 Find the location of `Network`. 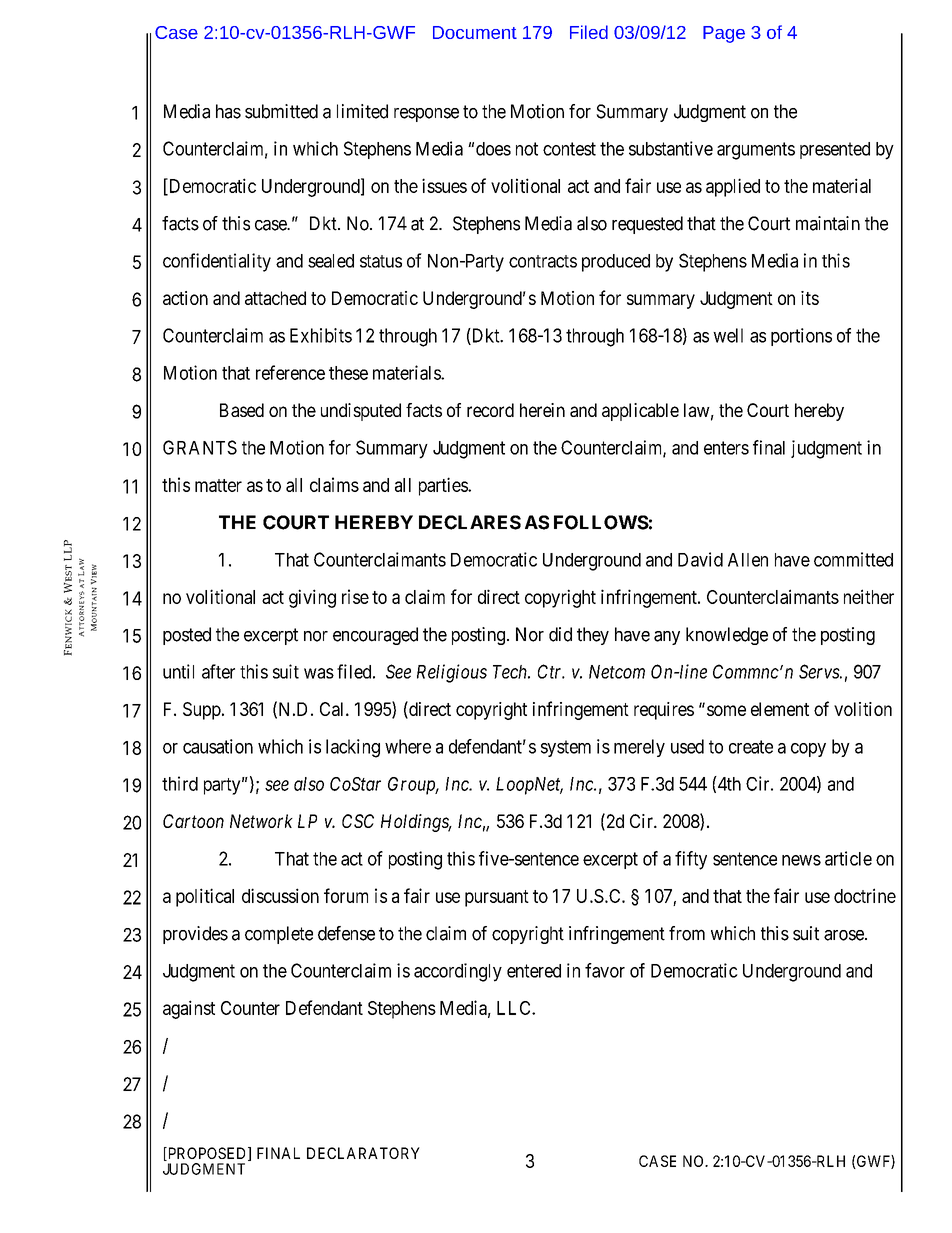

Network is located at coordinates (261, 821).
